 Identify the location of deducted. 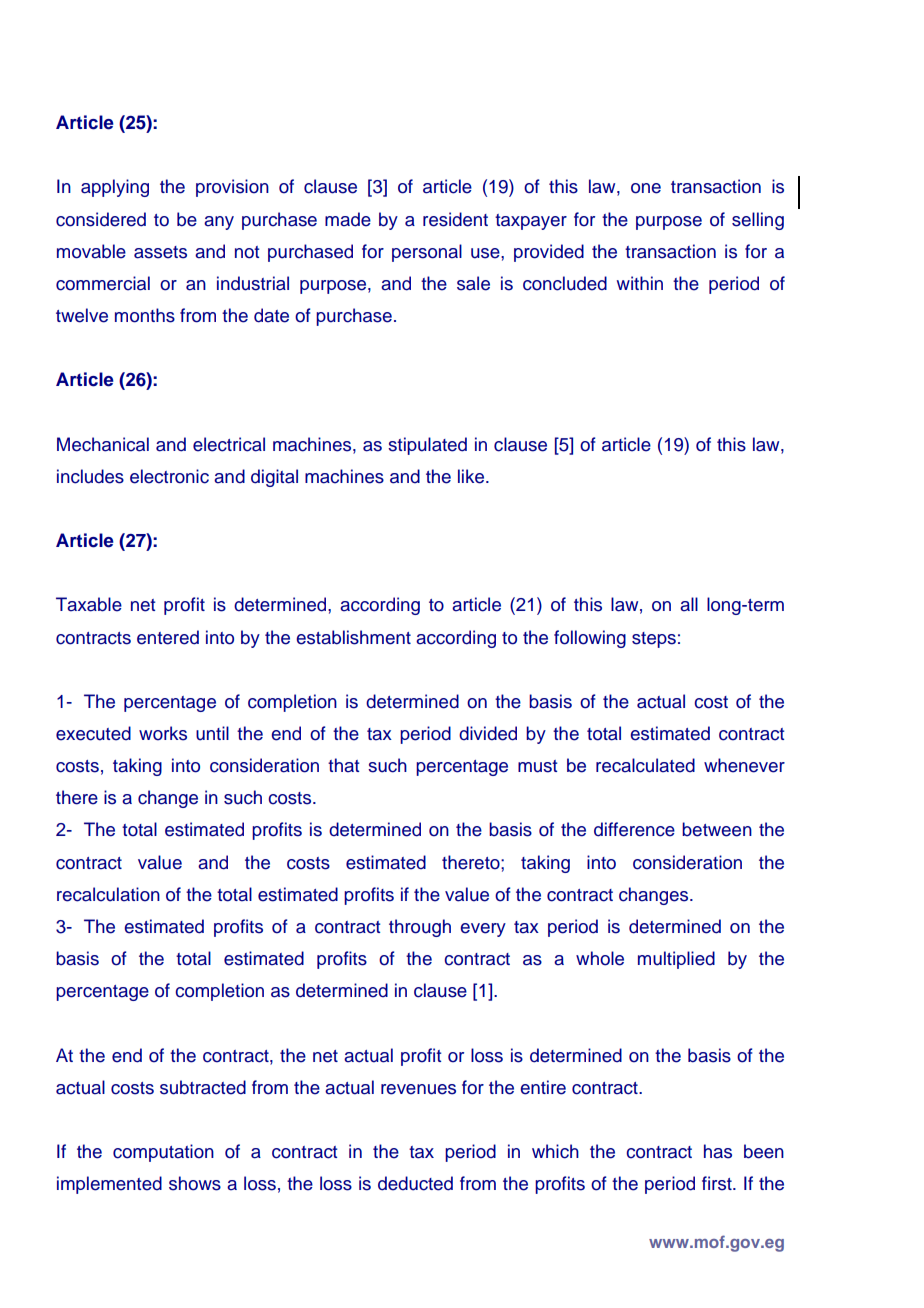
(415, 1183).
